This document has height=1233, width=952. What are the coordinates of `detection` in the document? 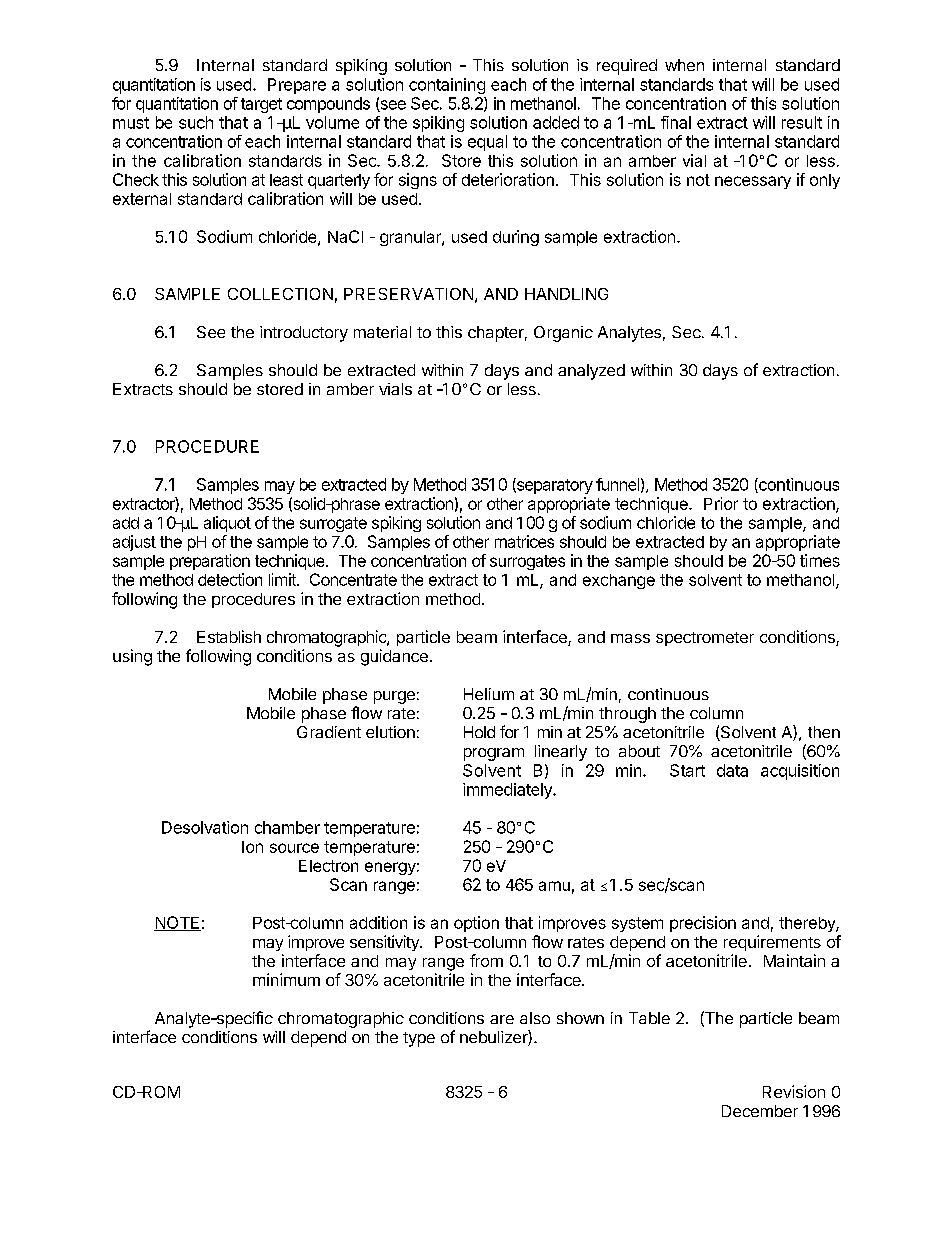 It's located at (230, 579).
